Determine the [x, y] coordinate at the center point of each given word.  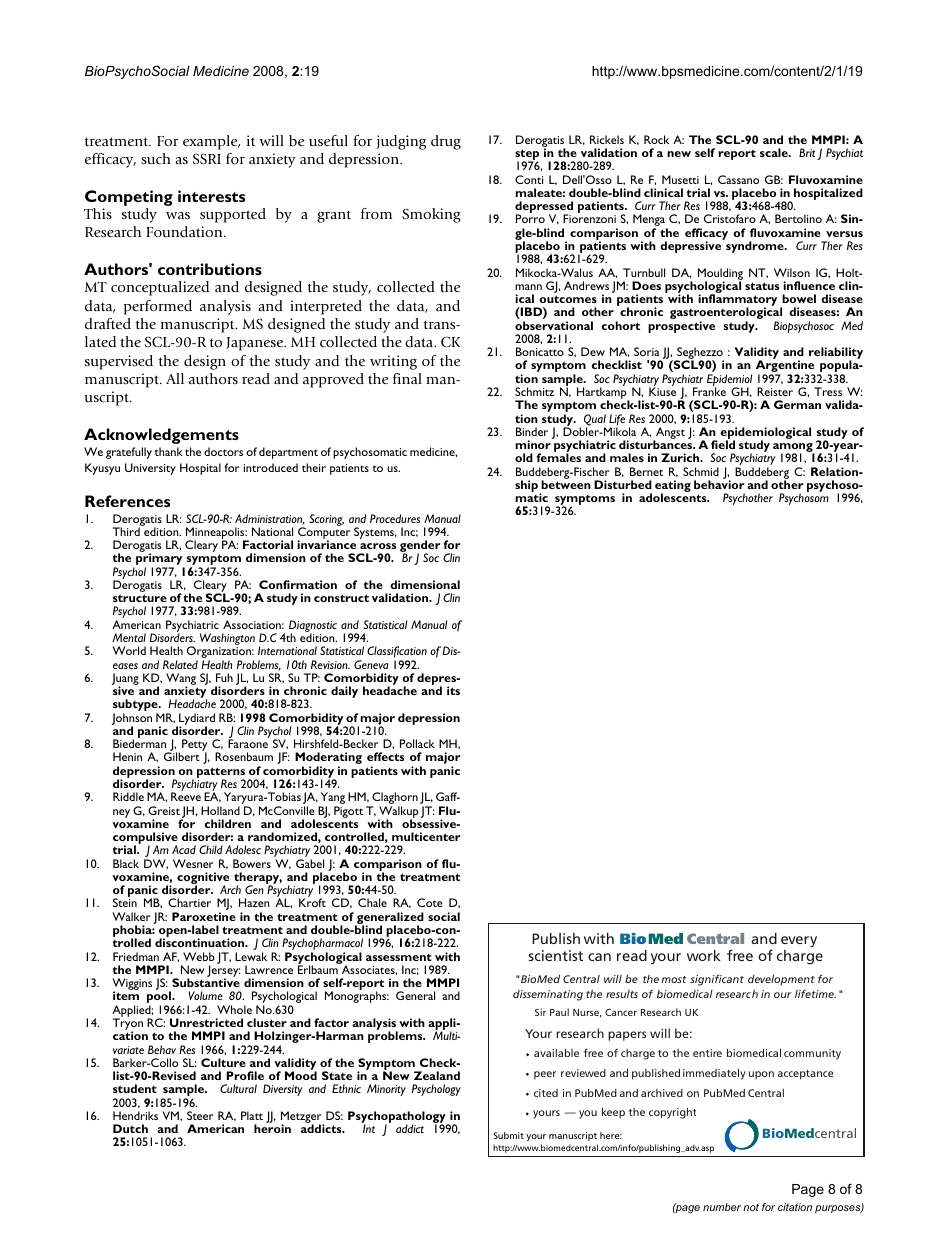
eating [673, 487]
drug [446, 142]
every [799, 942]
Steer [200, 1115]
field [723, 444]
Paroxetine [204, 916]
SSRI [207, 158]
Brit [807, 152]
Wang [182, 680]
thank [169, 451]
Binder [532, 431]
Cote [430, 902]
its [453, 690]
